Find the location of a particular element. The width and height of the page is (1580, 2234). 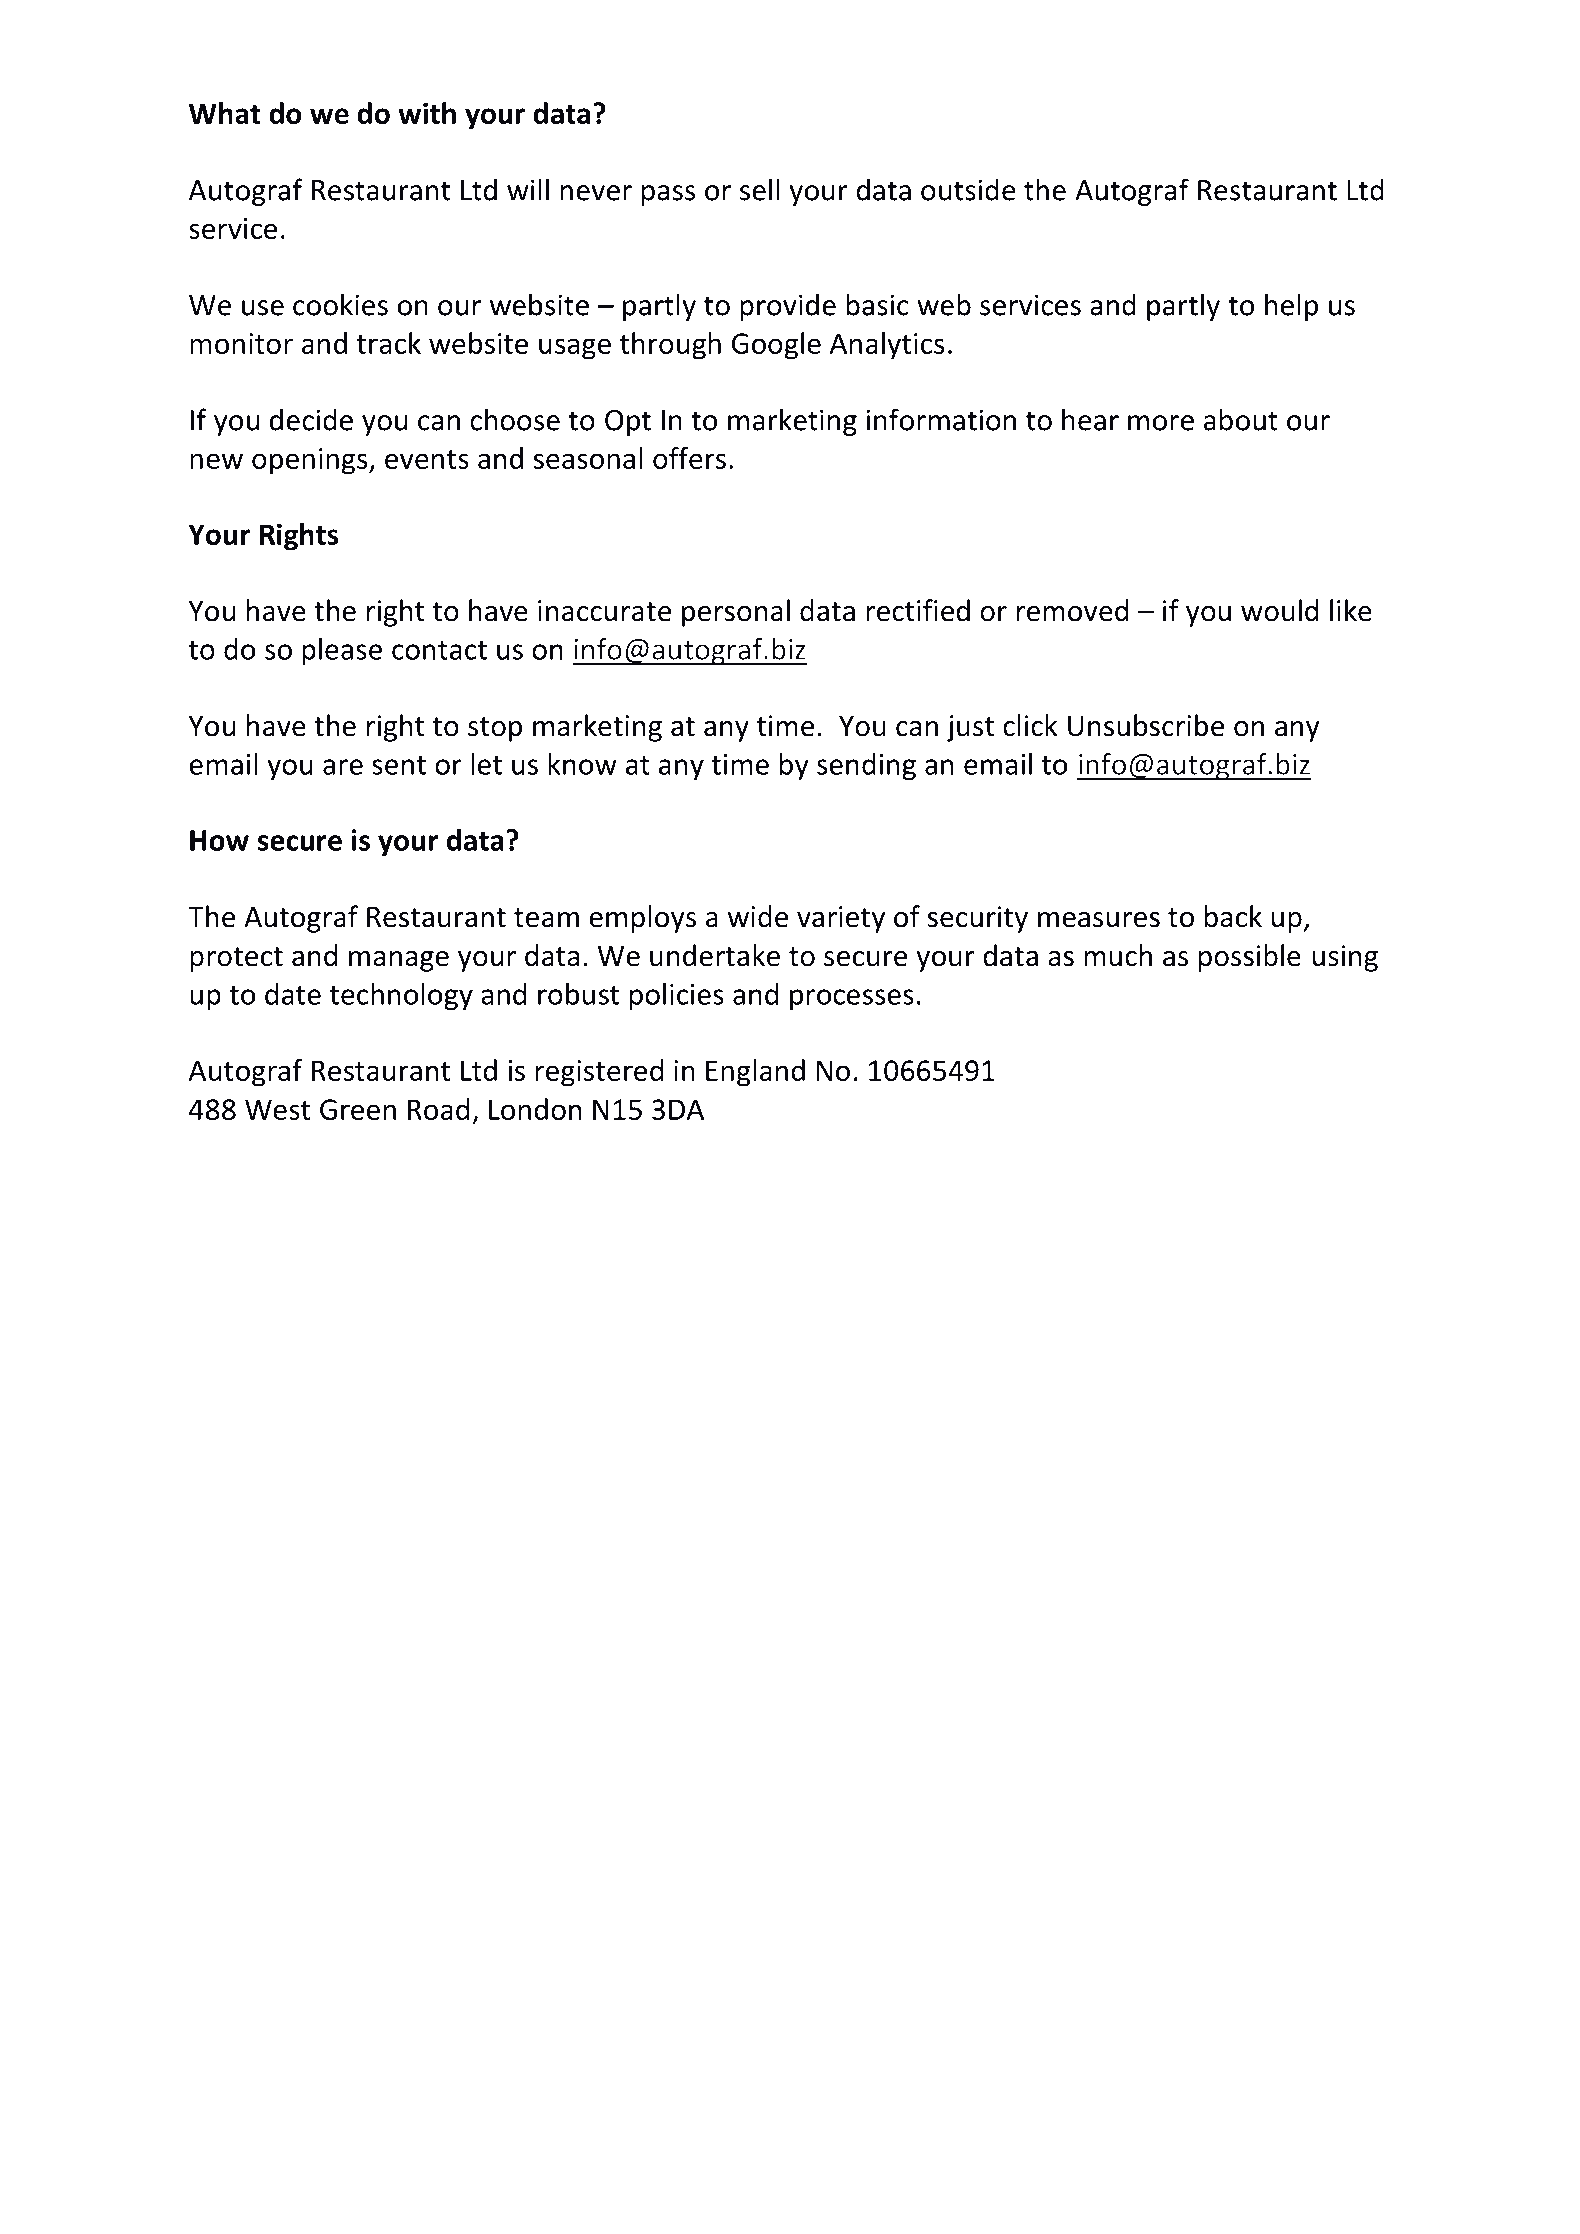

with is located at coordinates (427, 113).
